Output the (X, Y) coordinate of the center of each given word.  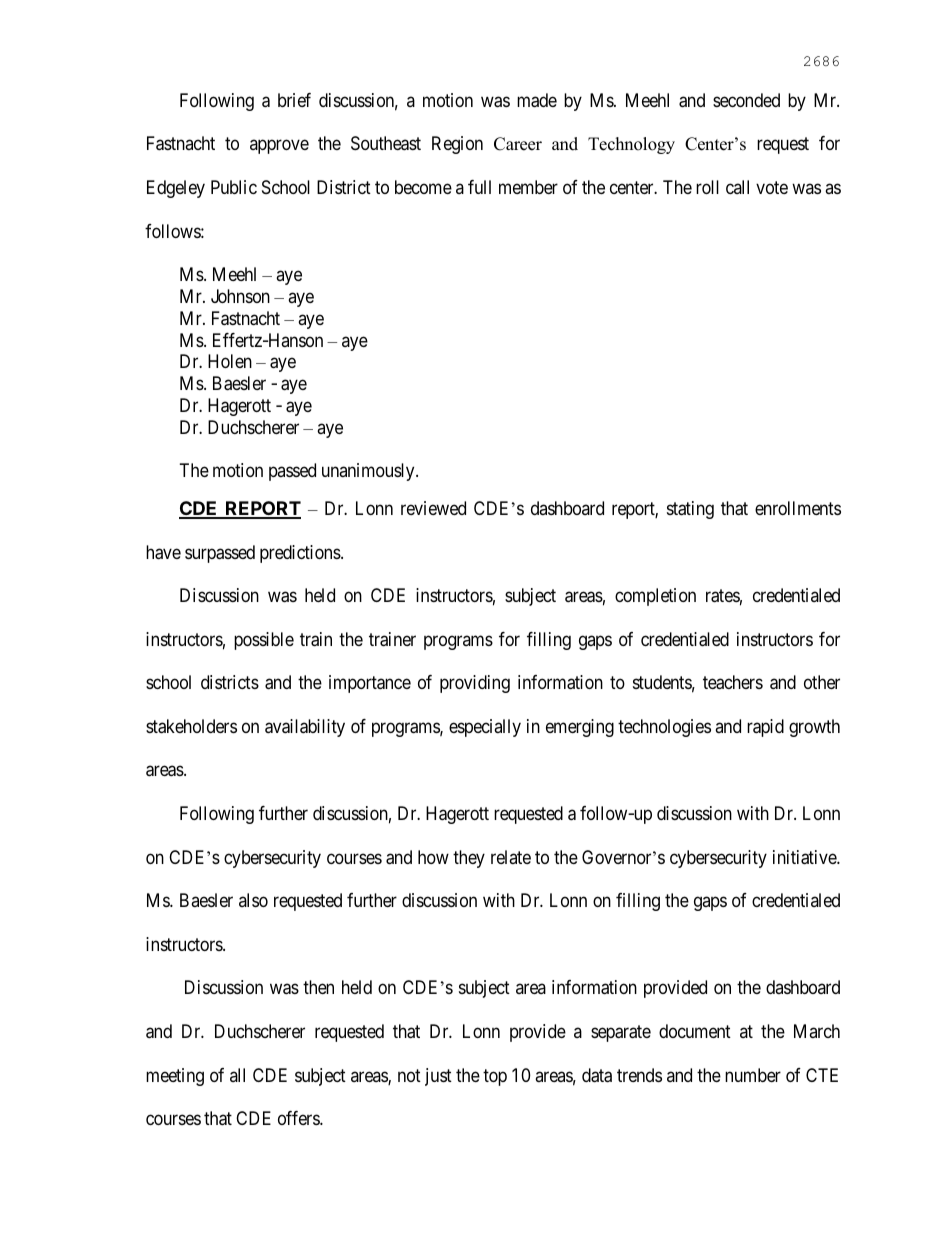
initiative (805, 857)
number (753, 1075)
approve (279, 147)
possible (264, 641)
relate (511, 857)
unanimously (369, 472)
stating (690, 510)
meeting (175, 1077)
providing (475, 684)
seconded (746, 100)
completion (655, 597)
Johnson (240, 296)
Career (518, 144)
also (253, 900)
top (495, 1077)
